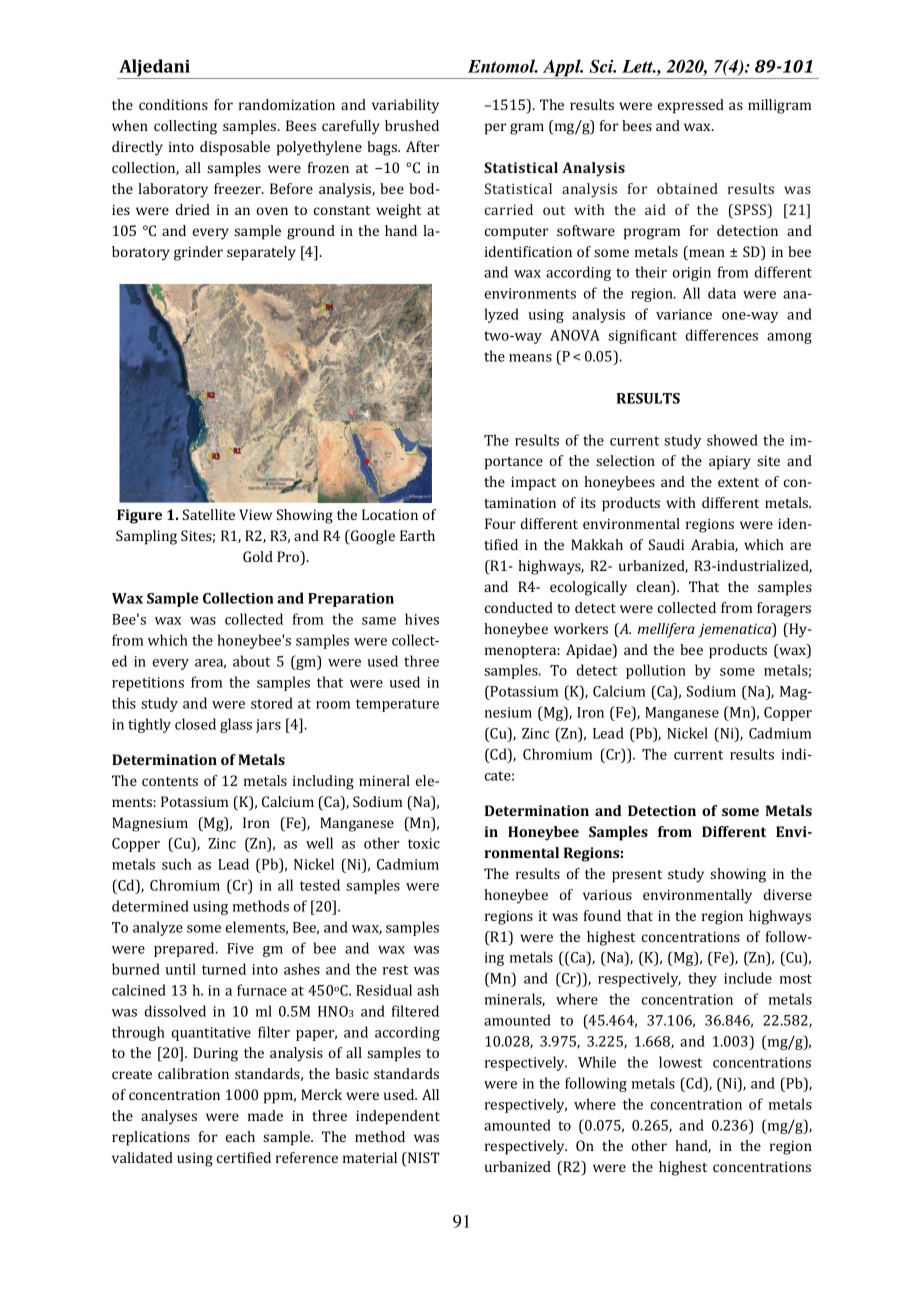  Describe the element at coordinates (690, 106) in the image. I see `expressed` at that location.
